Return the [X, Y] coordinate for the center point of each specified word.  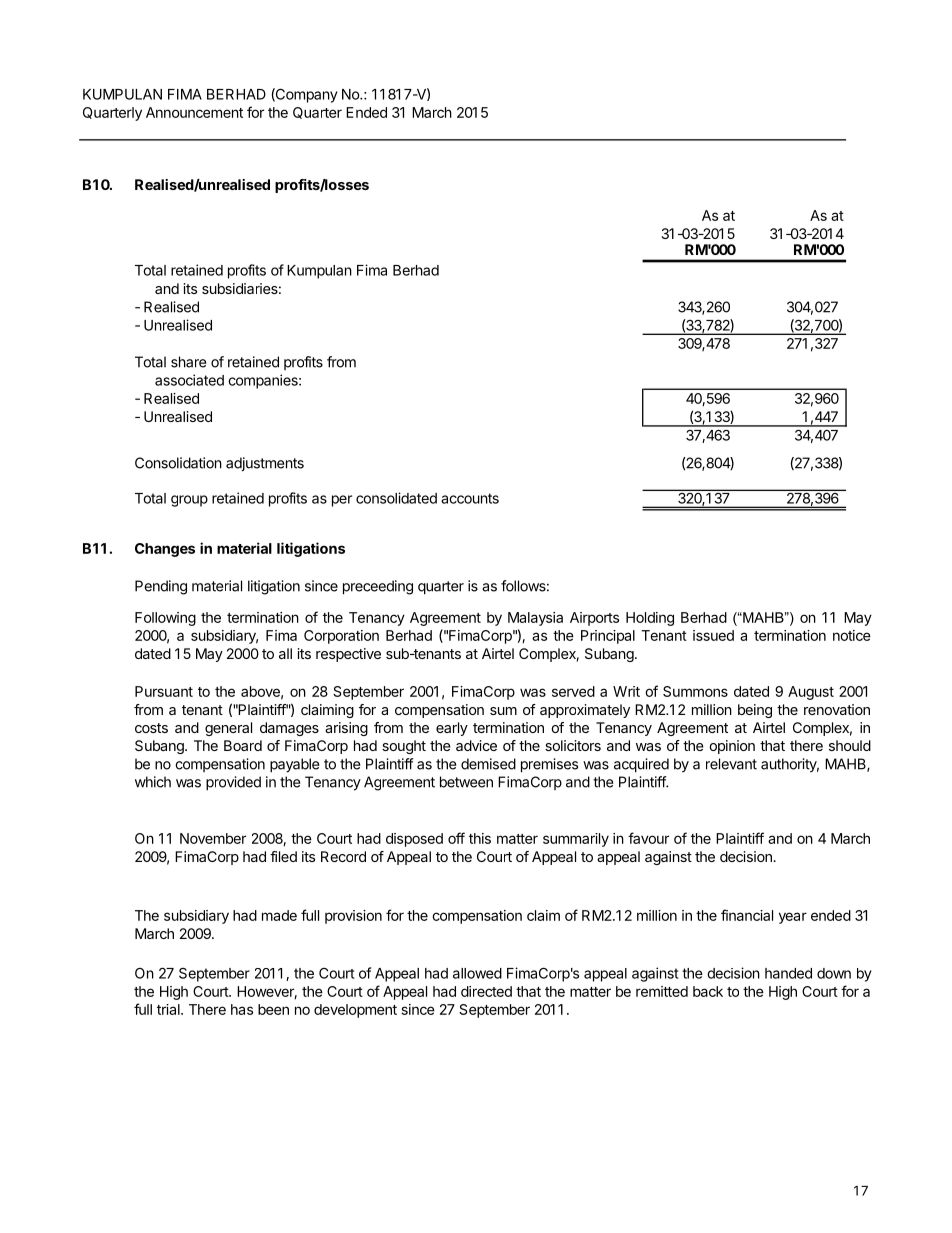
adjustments [265, 464]
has [242, 1009]
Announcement [194, 112]
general [228, 729]
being [755, 711]
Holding [650, 619]
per [342, 501]
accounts [470, 498]
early [452, 729]
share [189, 362]
